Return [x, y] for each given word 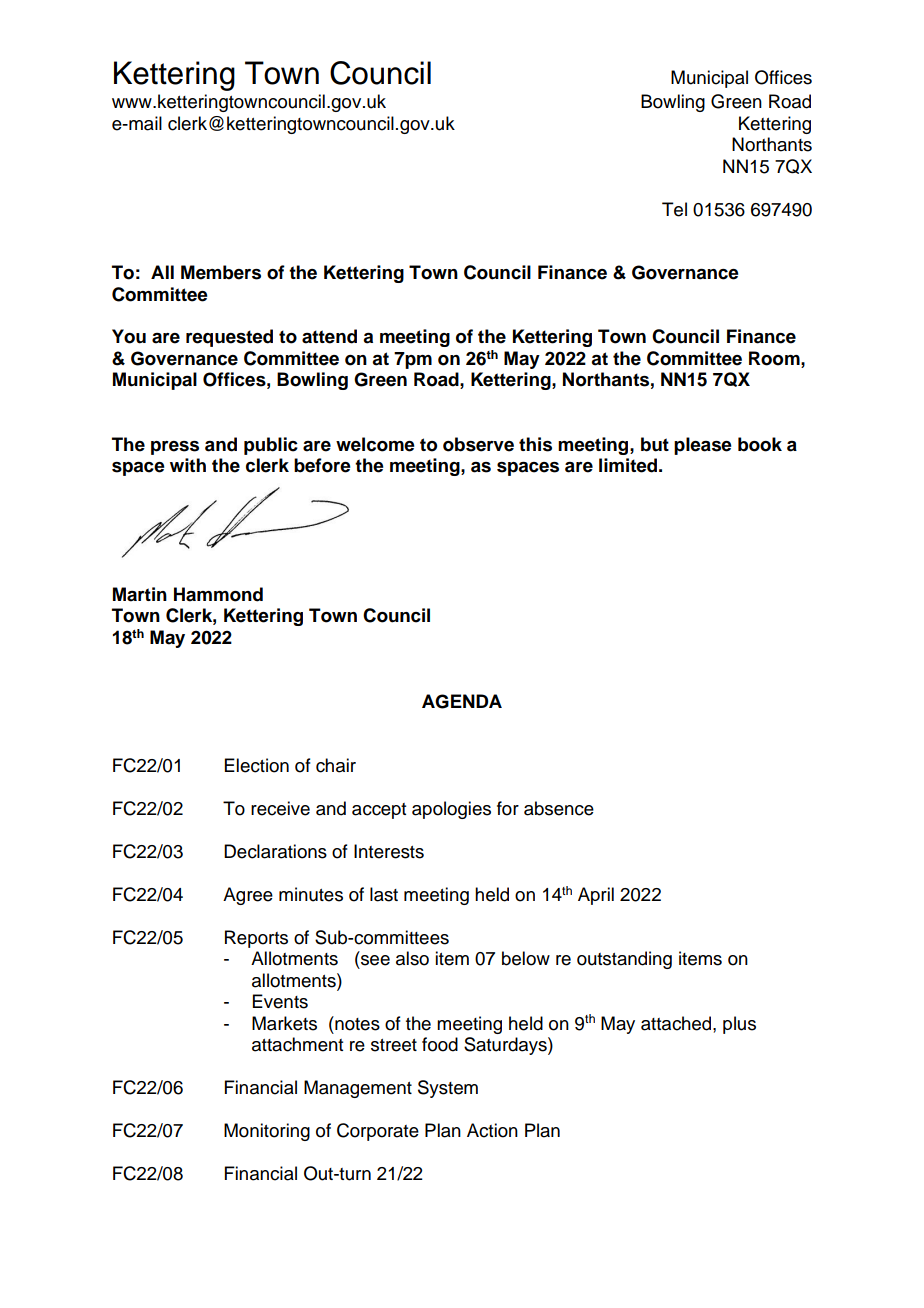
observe [478, 444]
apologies [451, 810]
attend [329, 336]
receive [280, 808]
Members [221, 272]
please [703, 446]
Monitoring [267, 1132]
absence [559, 808]
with [188, 465]
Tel [674, 209]
